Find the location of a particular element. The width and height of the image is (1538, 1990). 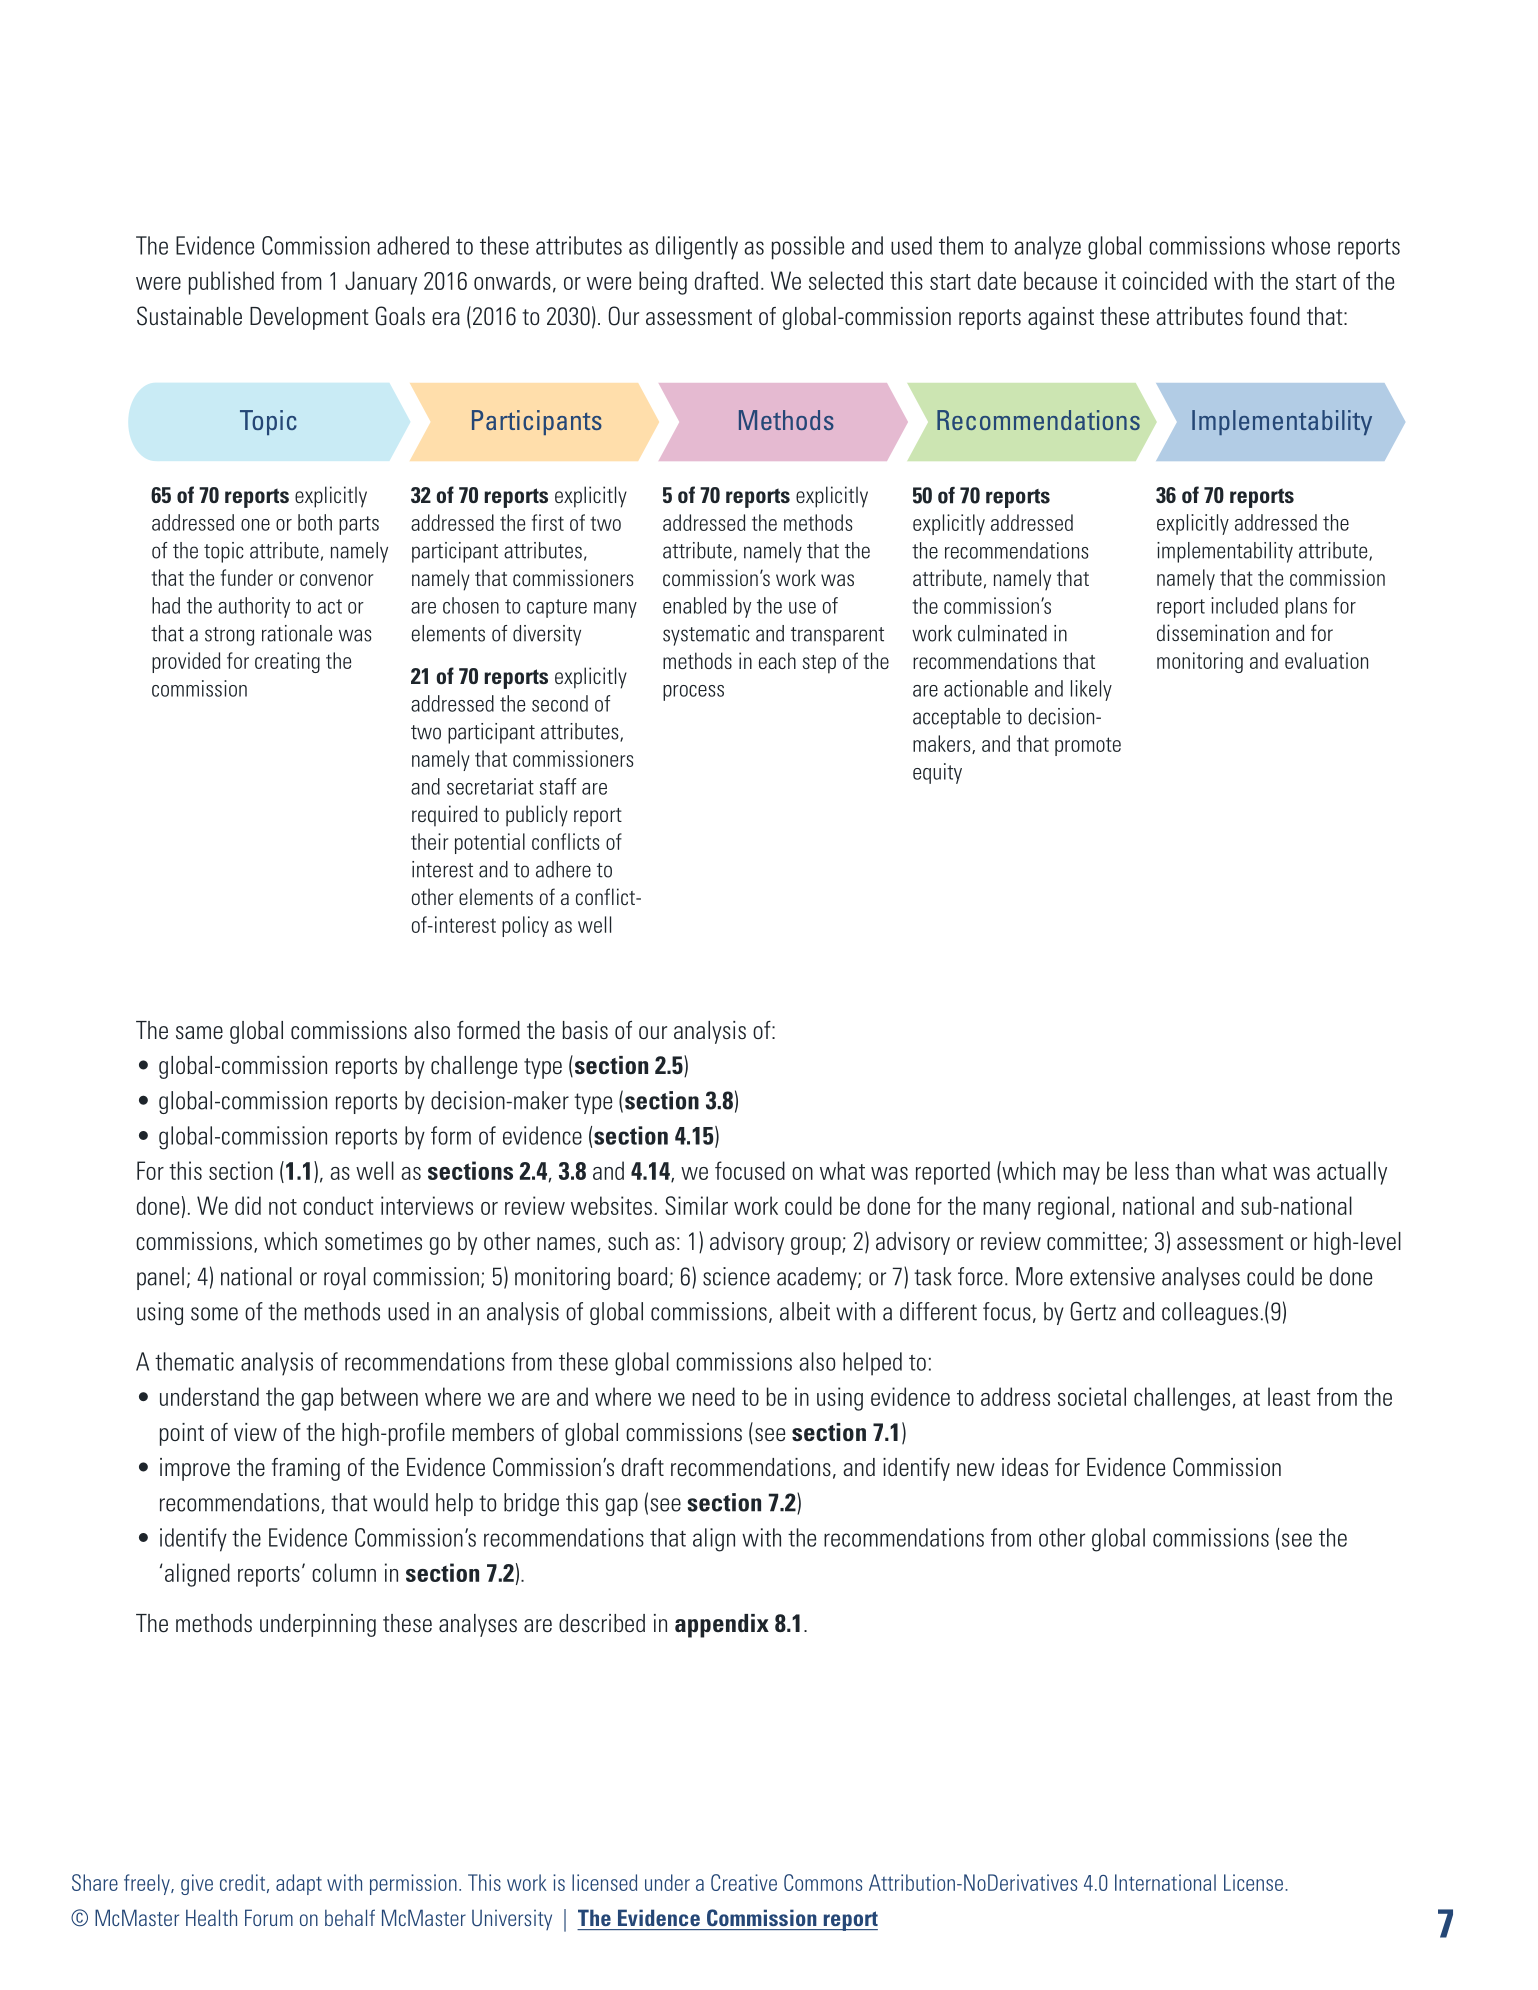

same is located at coordinates (199, 1032).
